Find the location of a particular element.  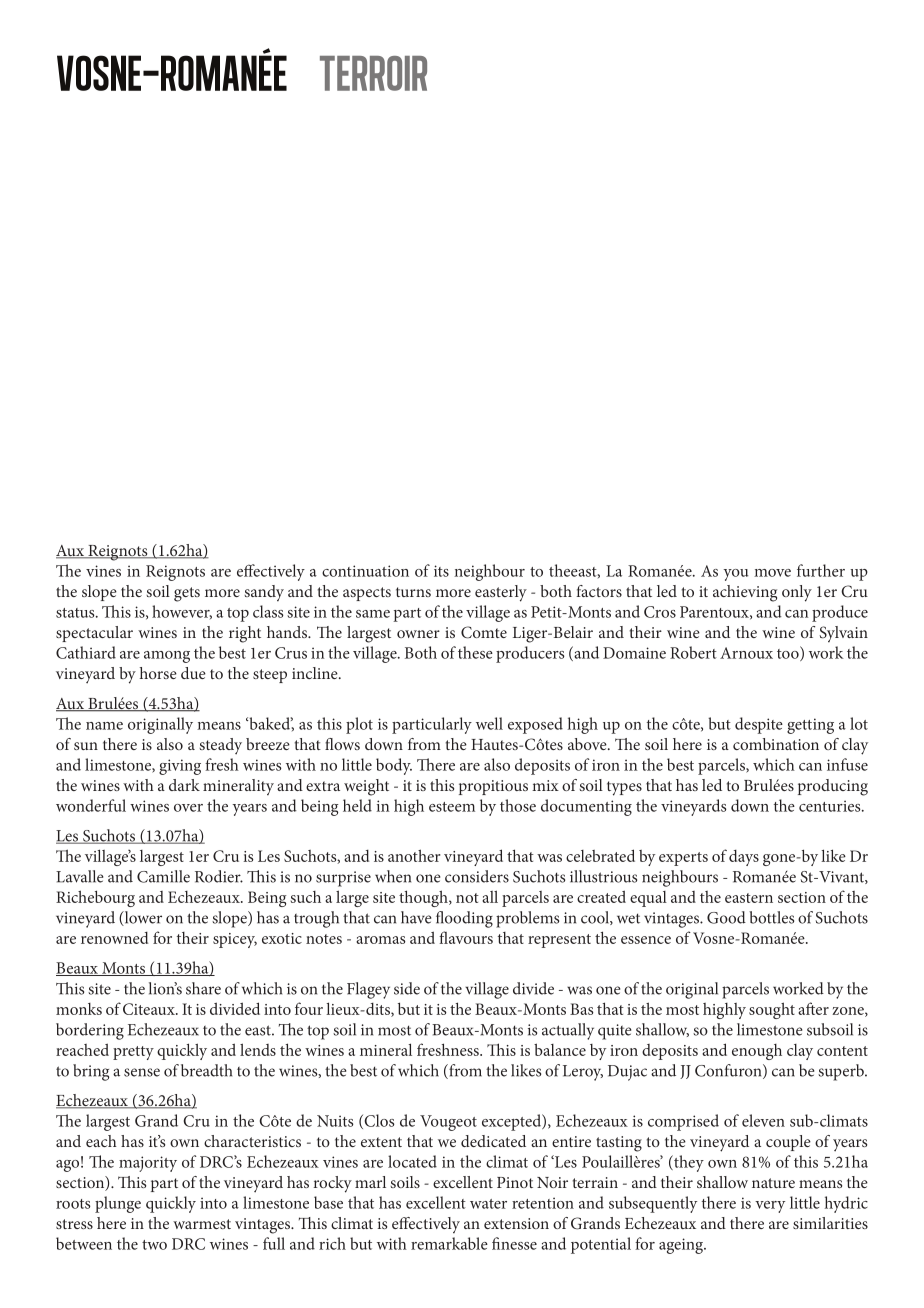

warmest is located at coordinates (202, 1224).
